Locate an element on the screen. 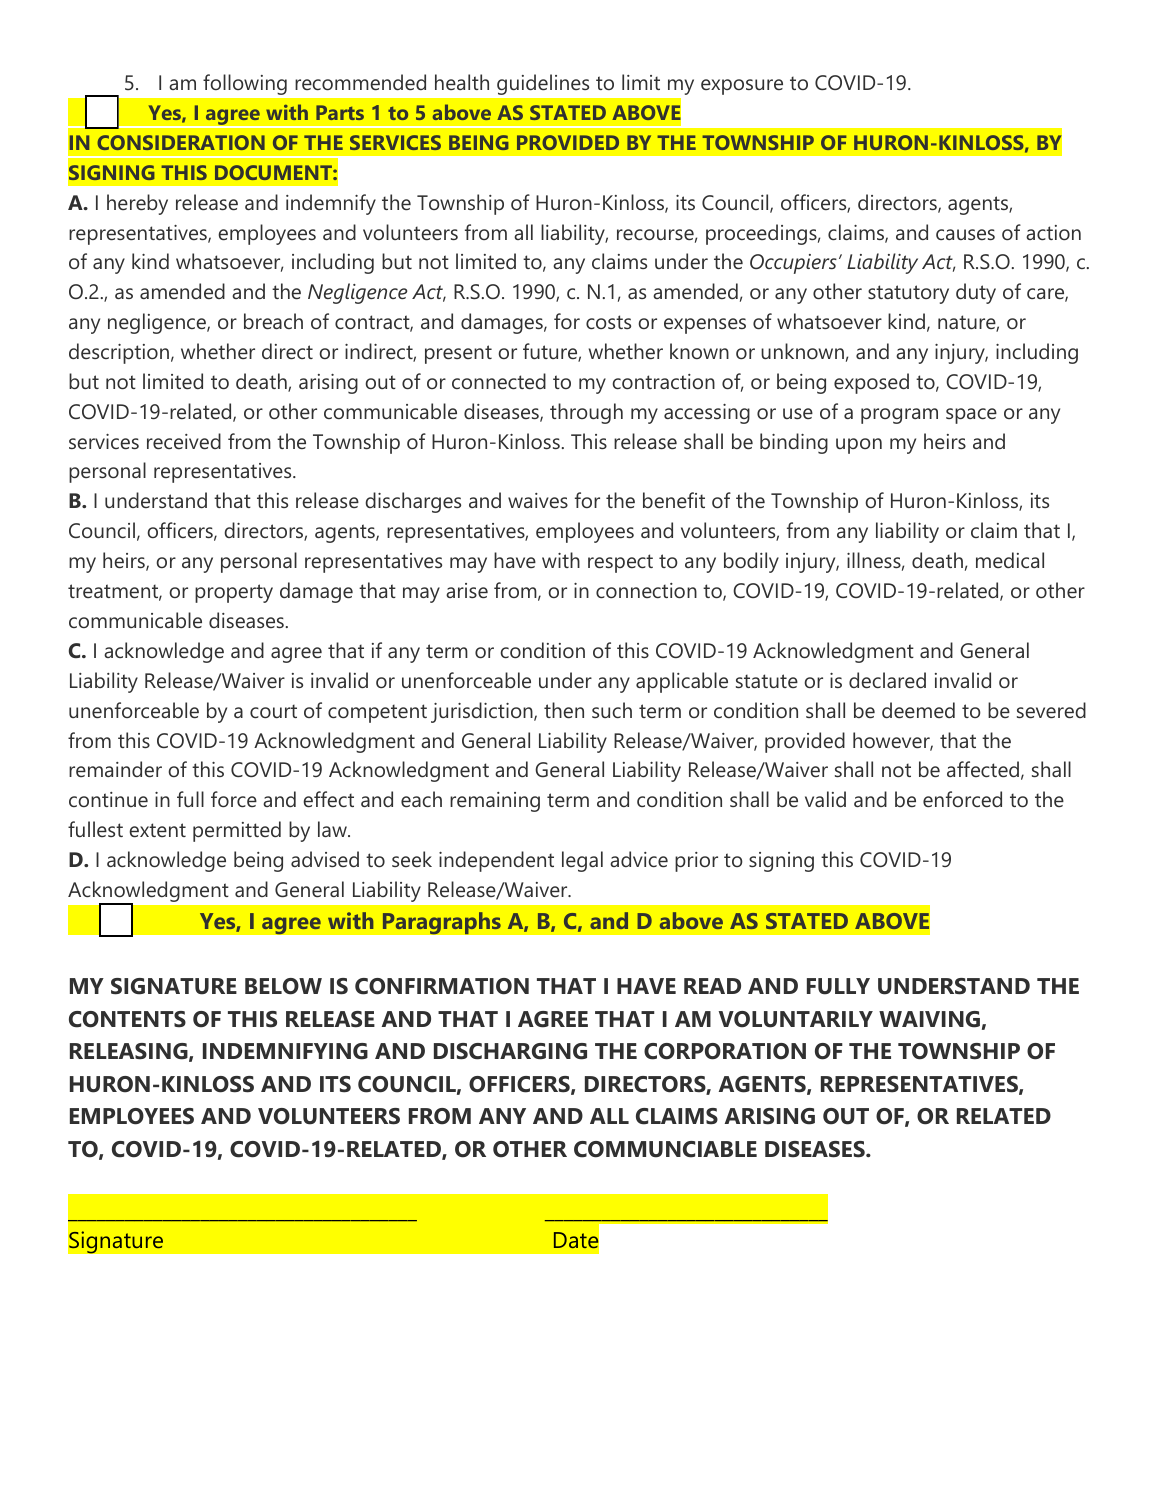 This screenshot has height=1499, width=1158. property is located at coordinates (234, 593).
